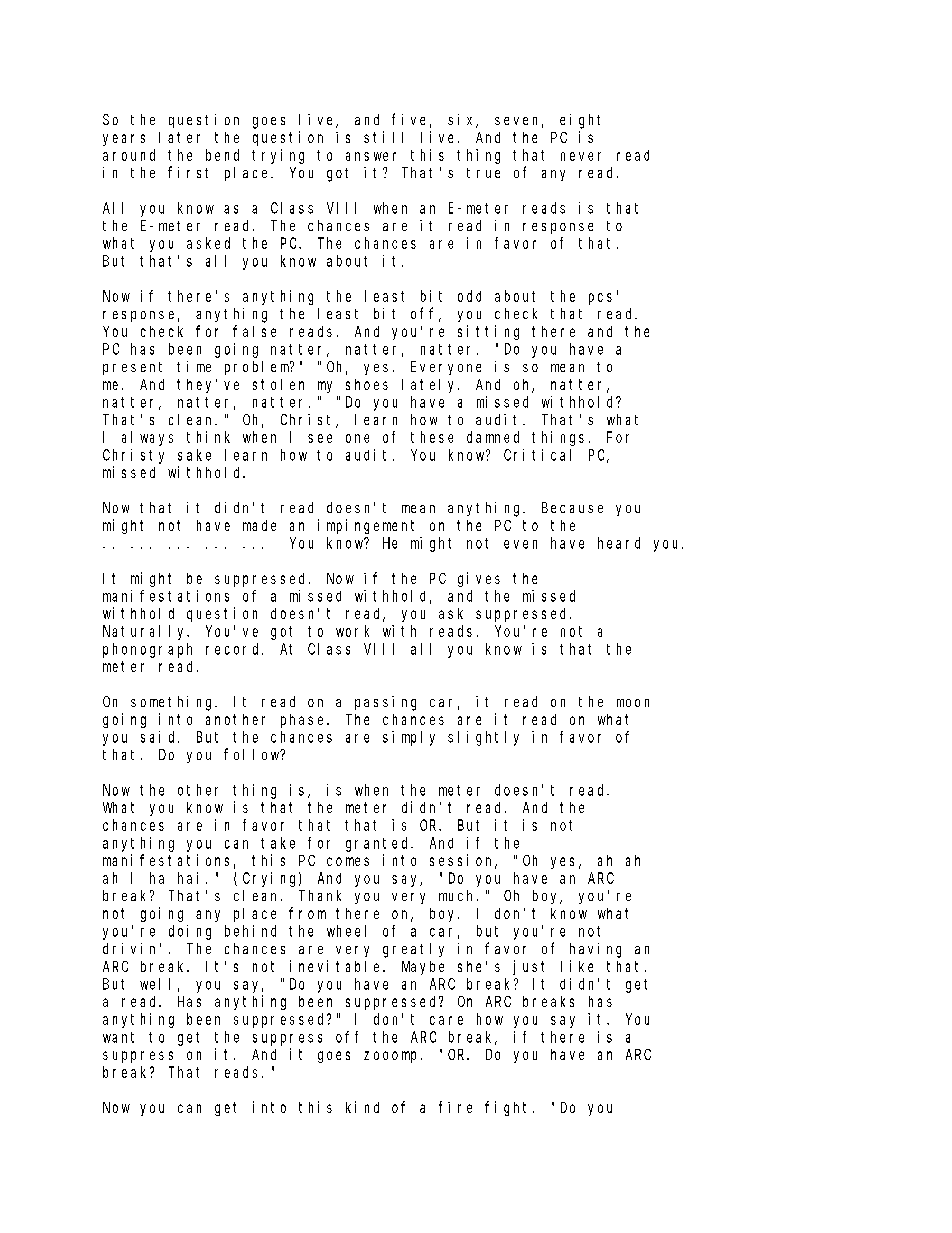  I want to click on moon, so click(633, 703).
